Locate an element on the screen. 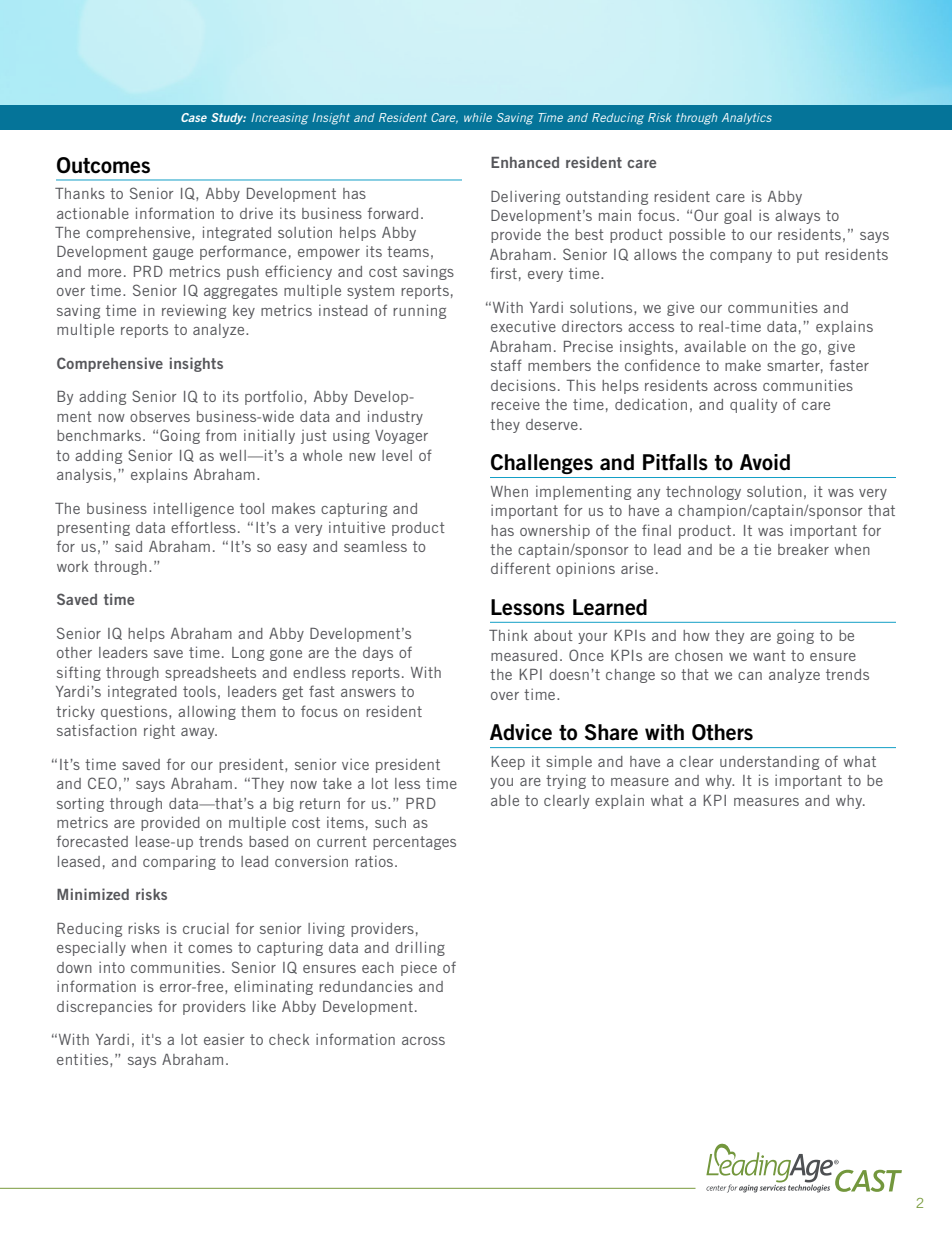 This screenshot has width=952, height=1233. discrepancies is located at coordinates (104, 1007).
